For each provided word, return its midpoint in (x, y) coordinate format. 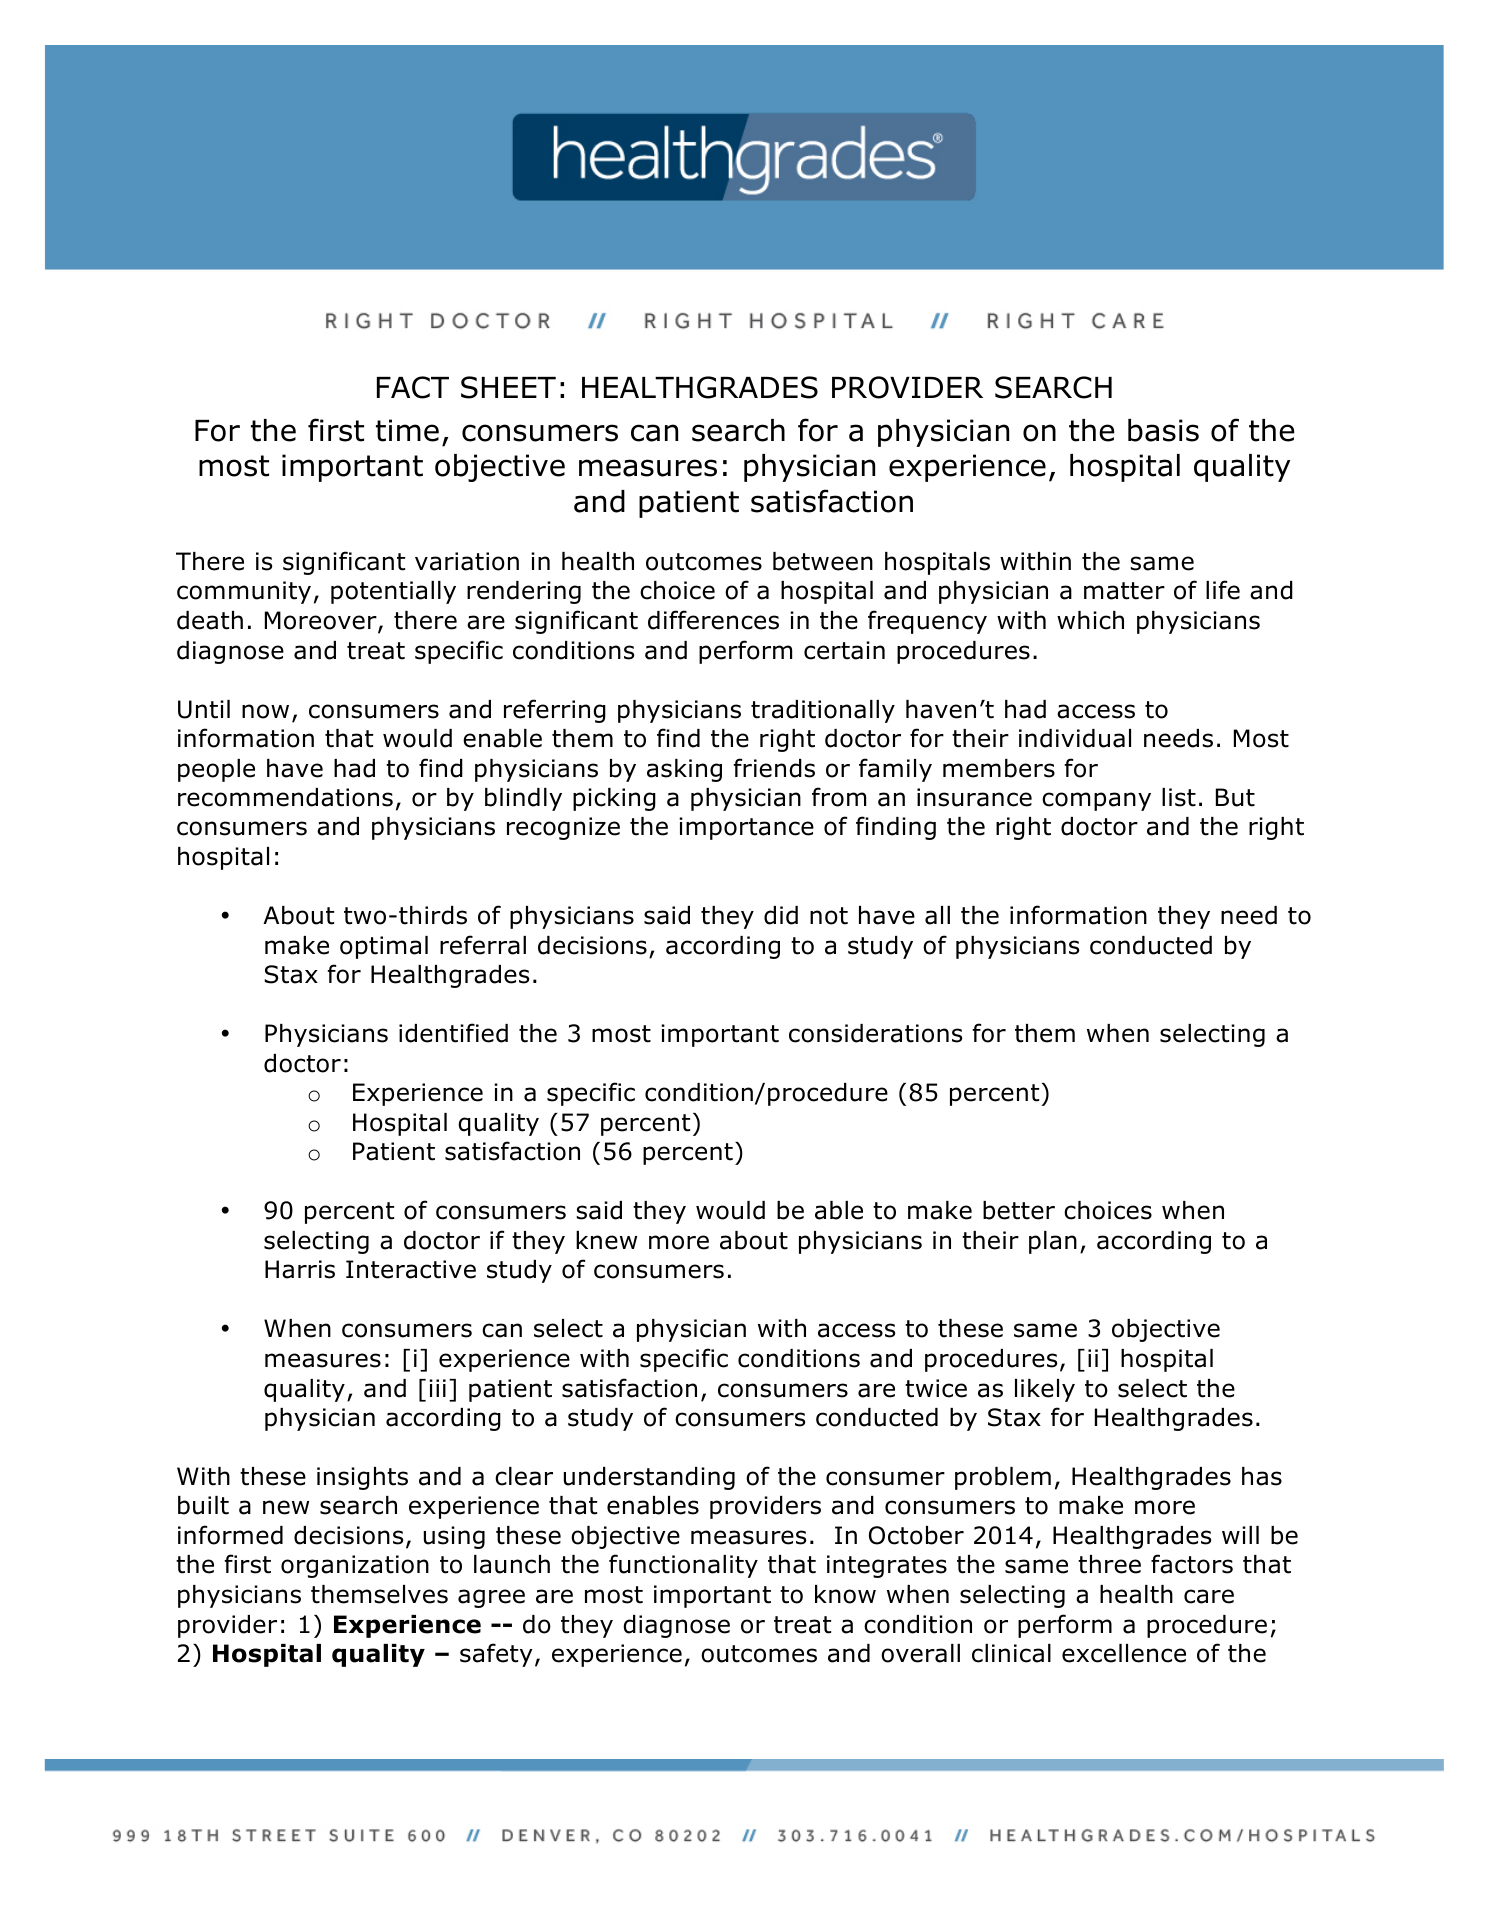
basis (1163, 430)
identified (453, 1033)
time (407, 430)
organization (355, 1566)
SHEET (508, 387)
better (1019, 1210)
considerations (875, 1033)
